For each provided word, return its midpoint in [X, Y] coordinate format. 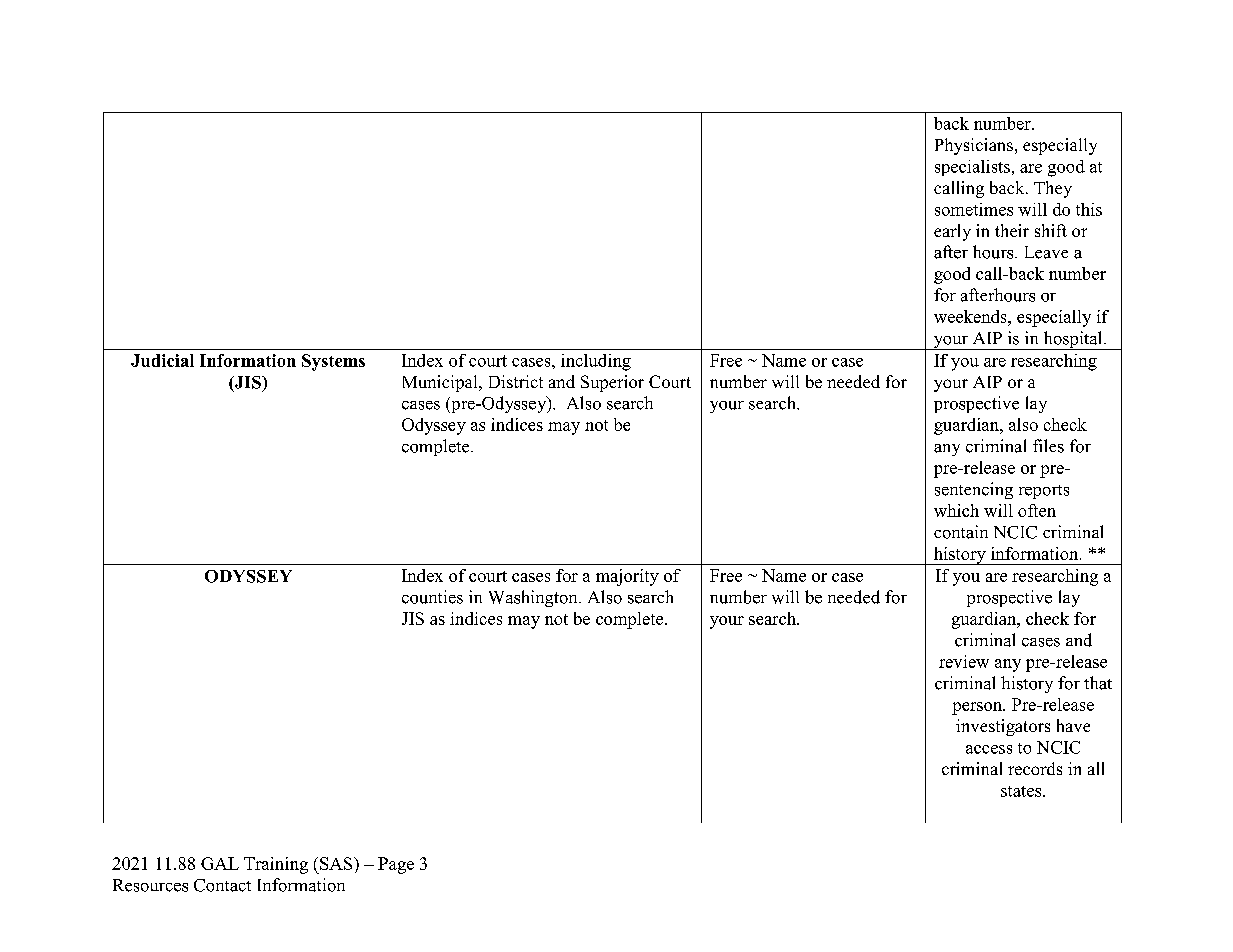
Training [276, 865]
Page [396, 865]
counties [432, 597]
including [596, 362]
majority [627, 577]
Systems [333, 362]
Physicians [974, 146]
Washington [534, 598]
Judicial [162, 360]
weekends [971, 316]
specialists [972, 168]
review [964, 661]
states [1022, 791]
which [956, 510]
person [978, 708]
